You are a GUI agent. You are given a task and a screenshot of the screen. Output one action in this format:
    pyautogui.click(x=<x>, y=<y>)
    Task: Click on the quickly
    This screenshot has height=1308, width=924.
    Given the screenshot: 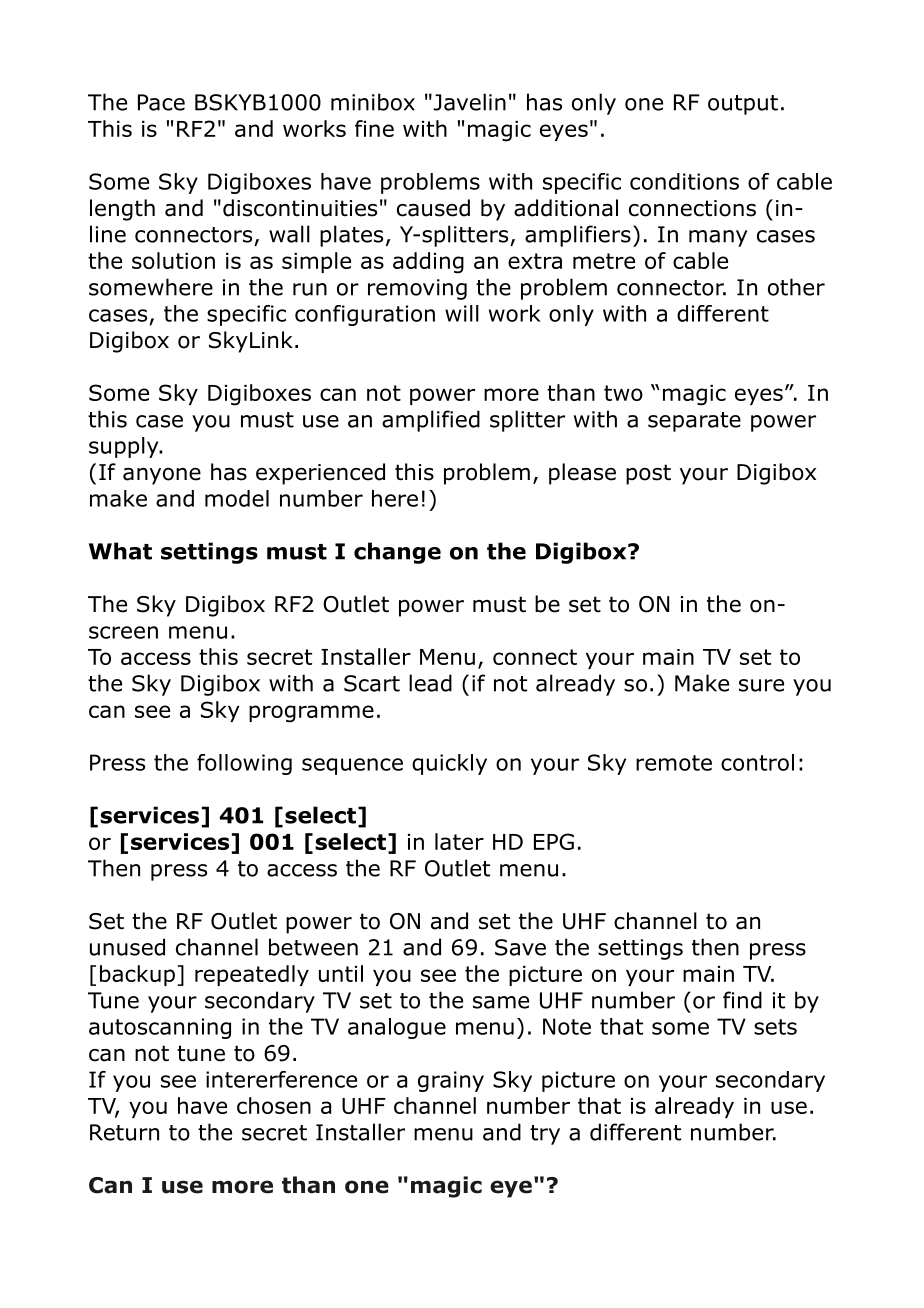 What is the action you would take?
    pyautogui.click(x=449, y=764)
